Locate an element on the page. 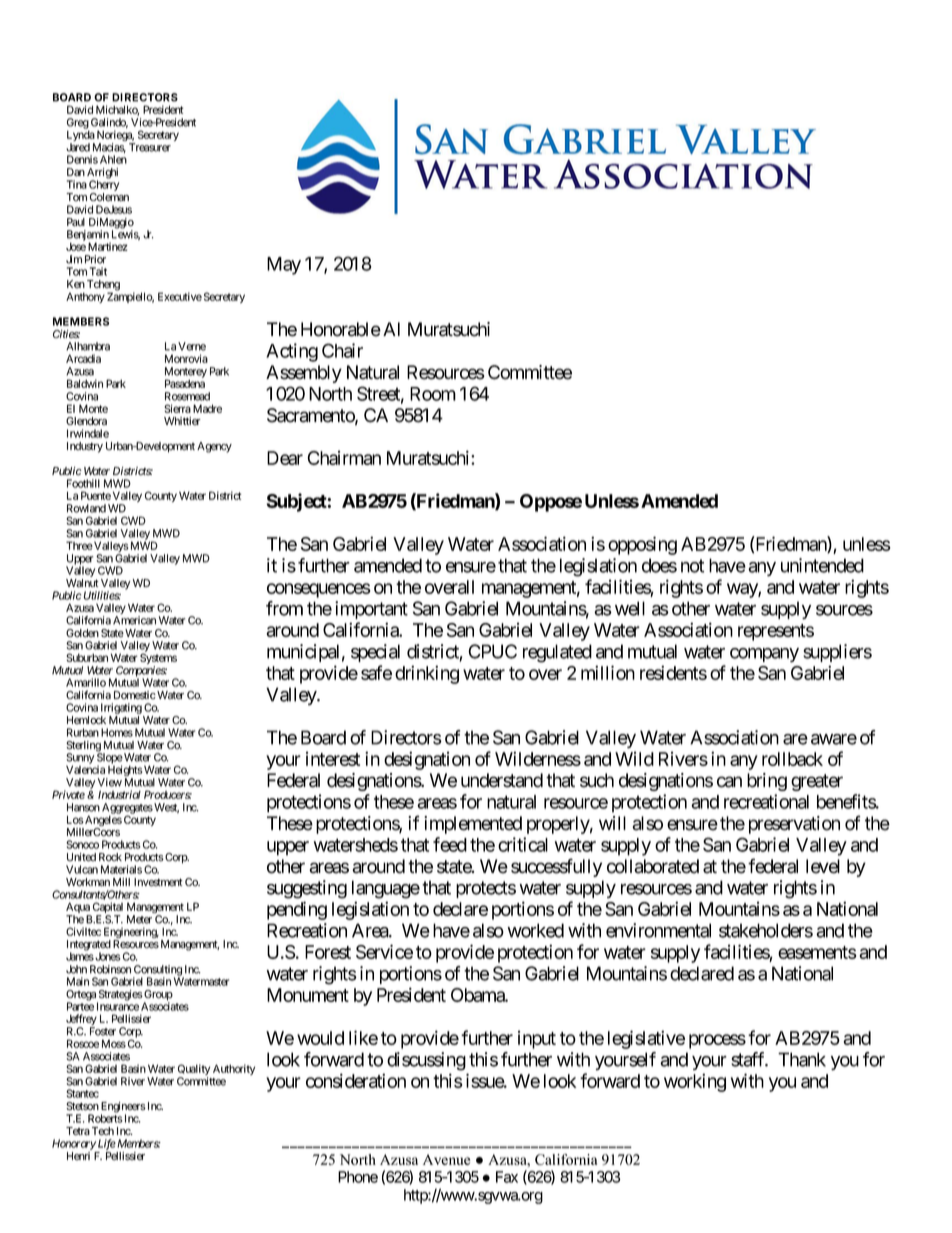 The image size is (952, 1233). Systems is located at coordinates (158, 660).
